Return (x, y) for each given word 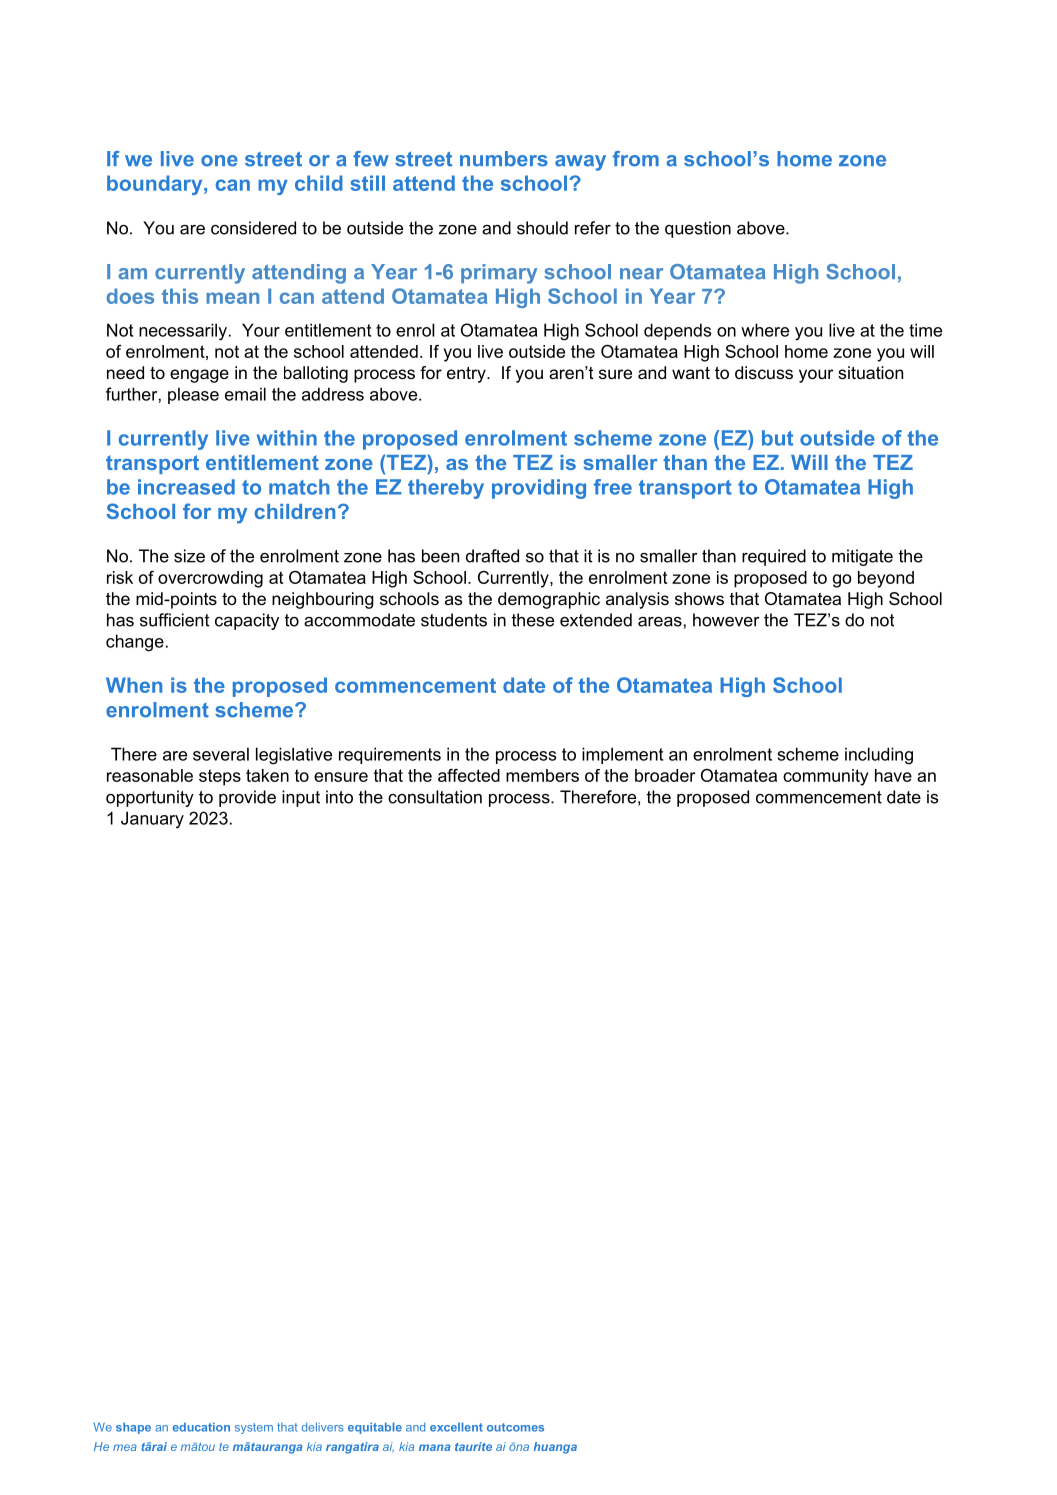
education (201, 1427)
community (825, 777)
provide (247, 798)
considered (253, 228)
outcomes (515, 1427)
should (542, 228)
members (542, 775)
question (698, 229)
